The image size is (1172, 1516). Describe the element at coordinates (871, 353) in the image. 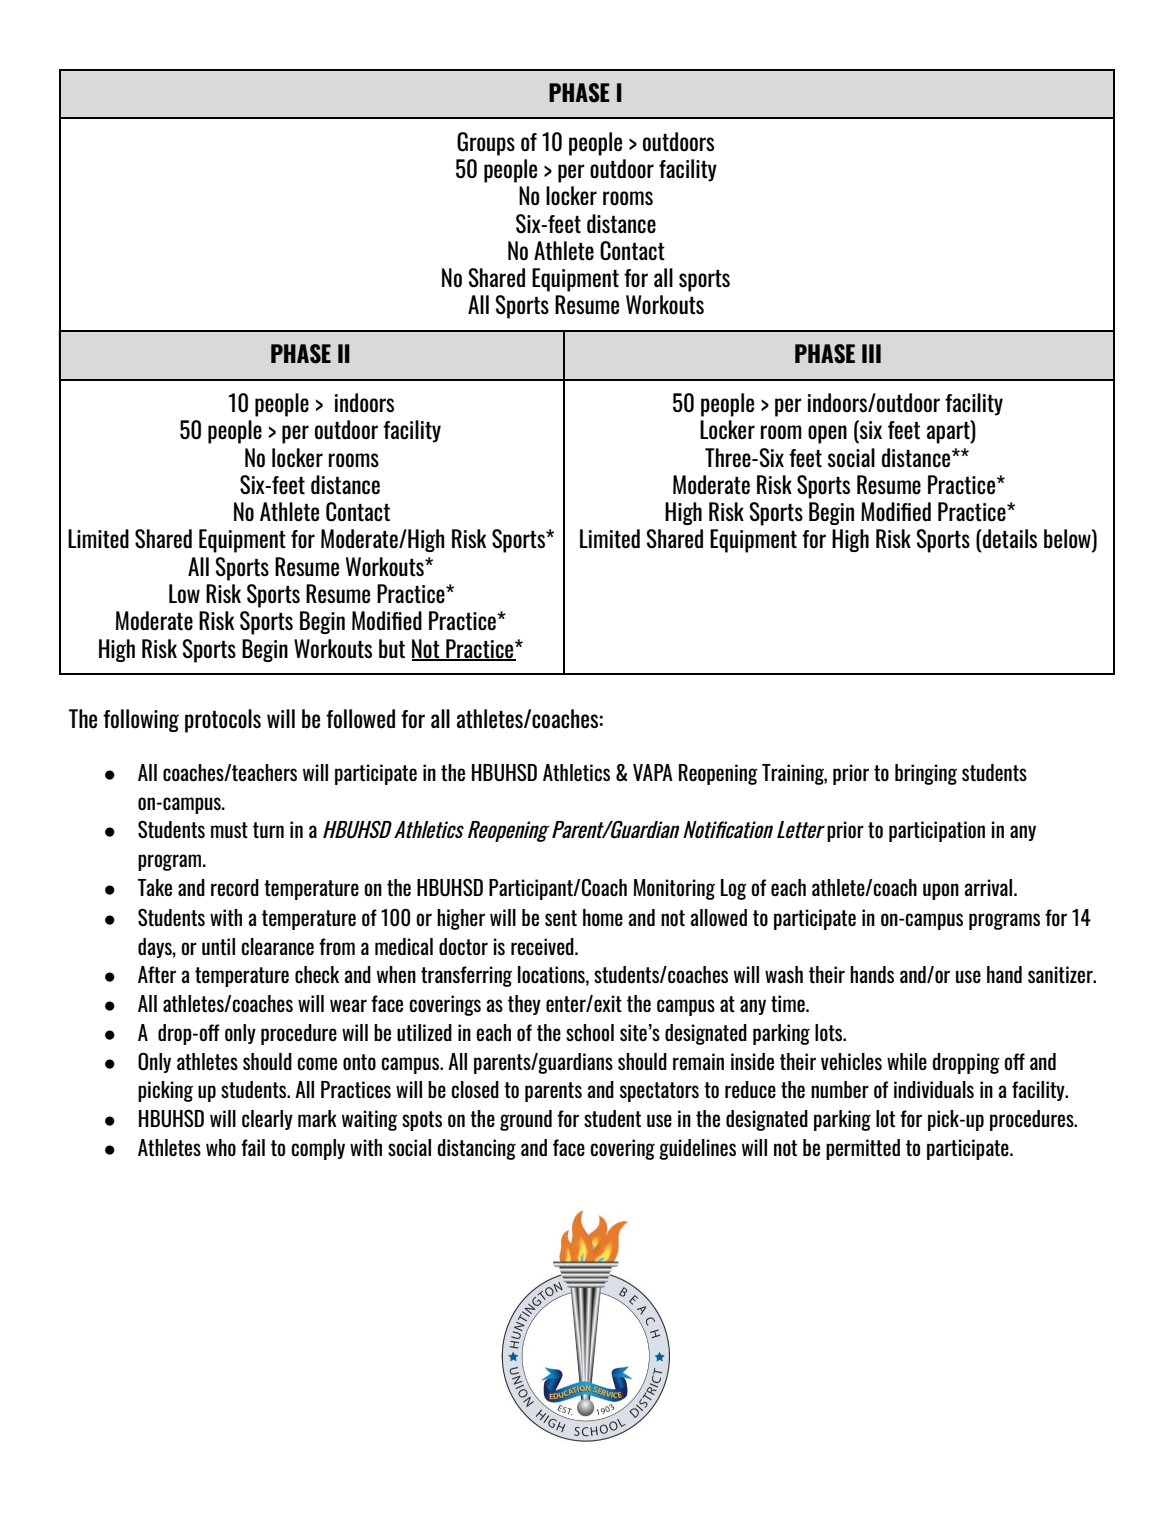

I see `III` at that location.
